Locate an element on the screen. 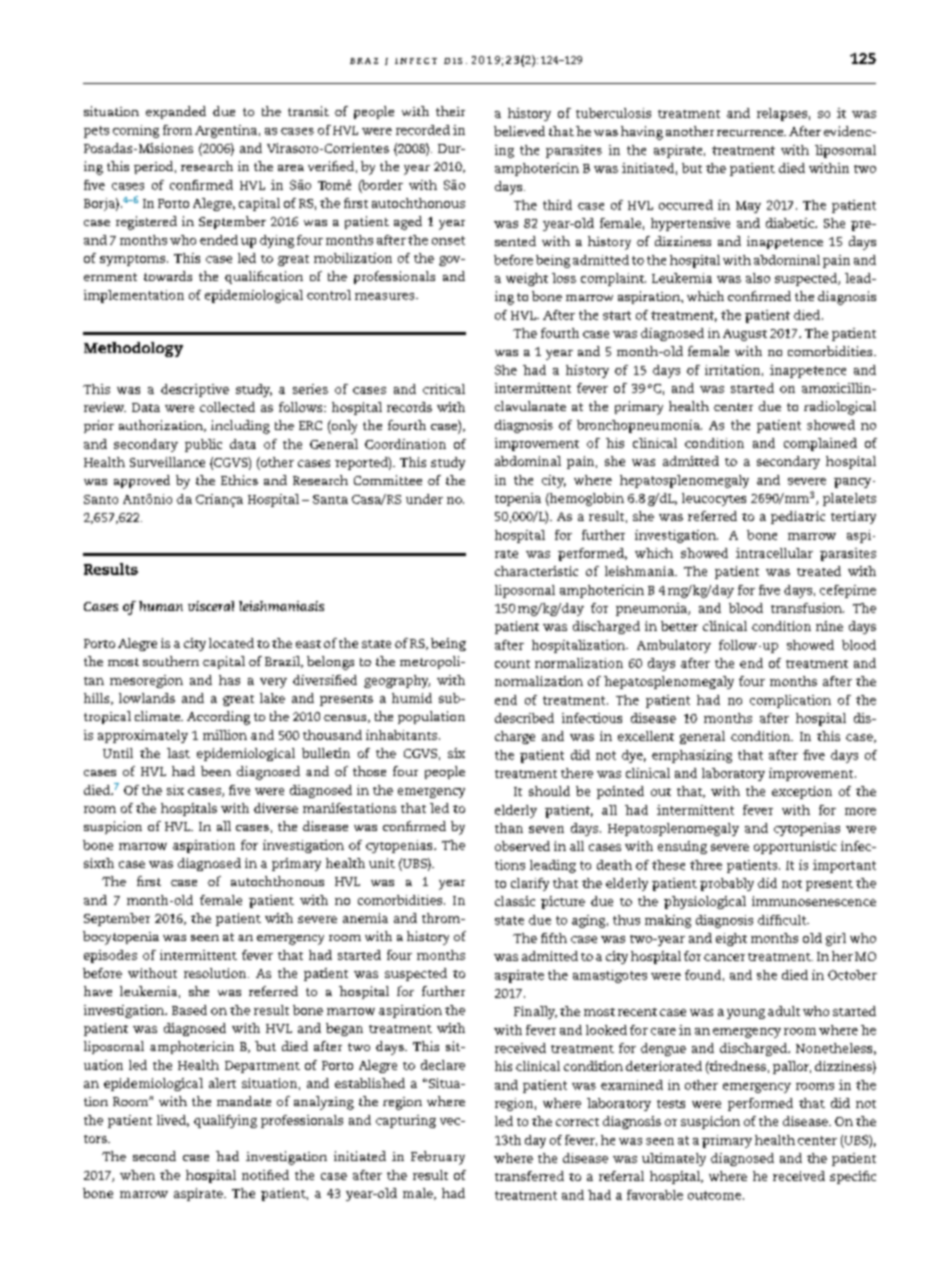 The width and height of the screenshot is (952, 1270). radiological is located at coordinates (840, 408).
